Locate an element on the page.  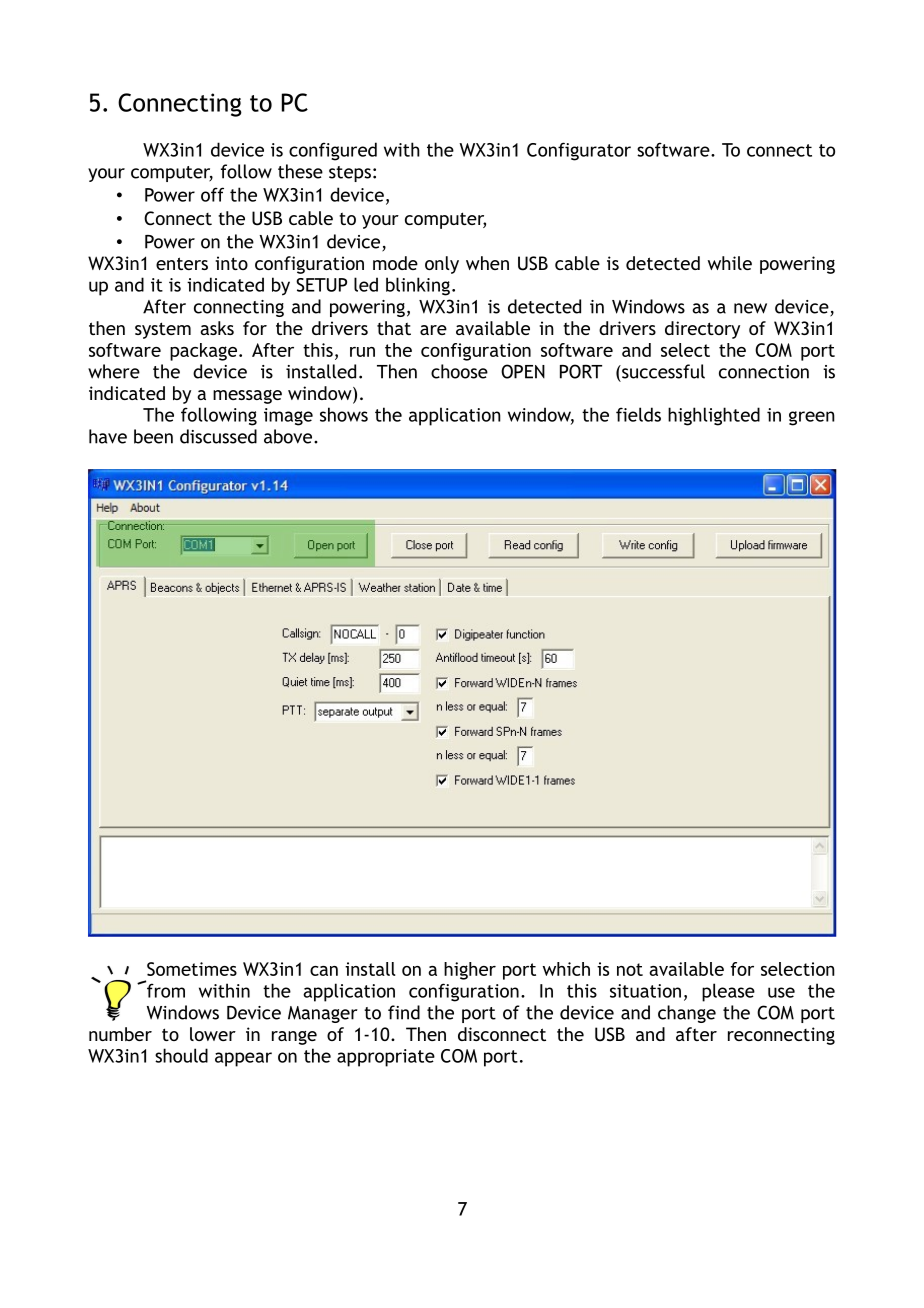
choose is located at coordinates (459, 371).
